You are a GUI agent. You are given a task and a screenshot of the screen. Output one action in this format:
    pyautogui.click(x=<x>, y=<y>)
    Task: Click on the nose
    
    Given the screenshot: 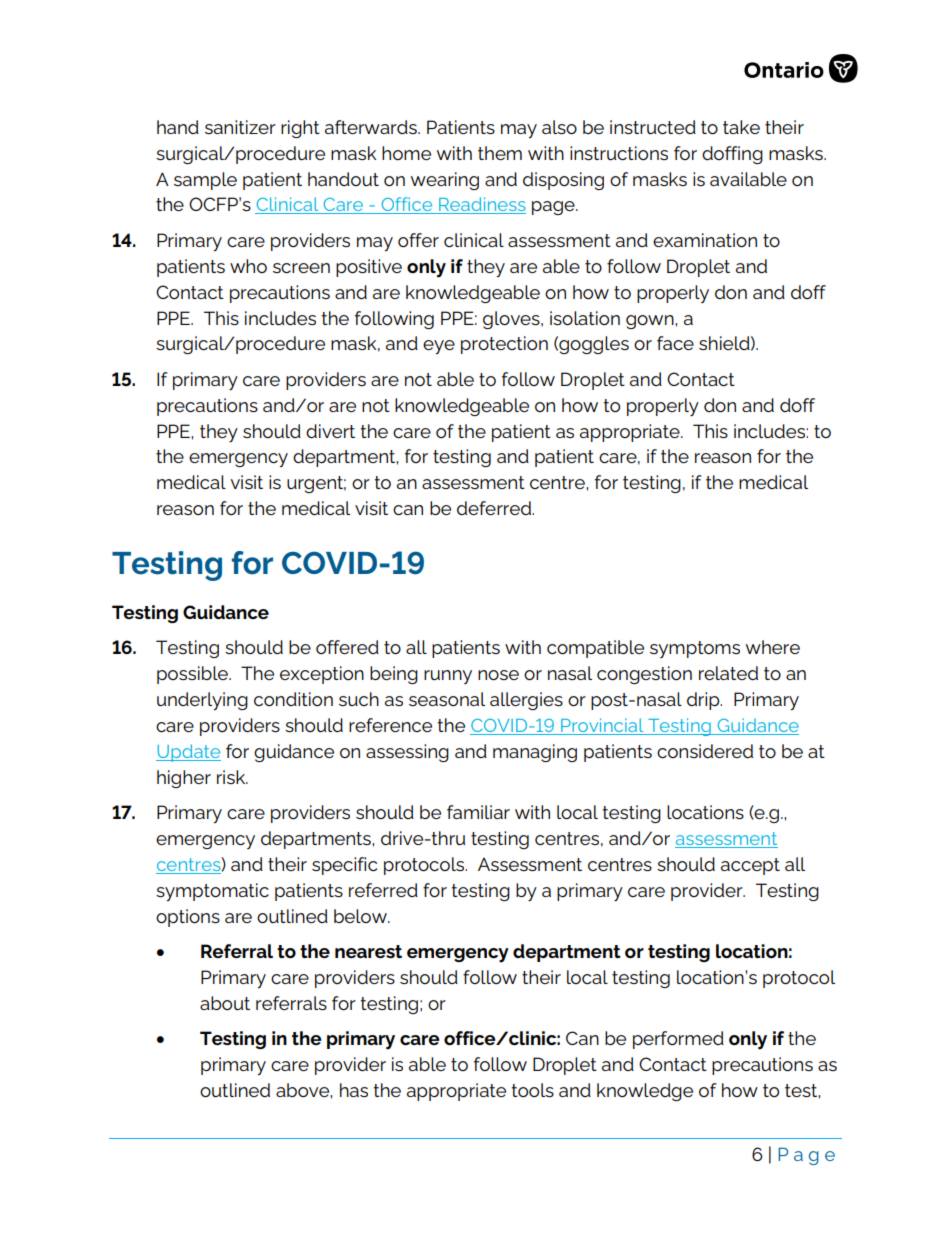 What is the action you would take?
    pyautogui.click(x=498, y=675)
